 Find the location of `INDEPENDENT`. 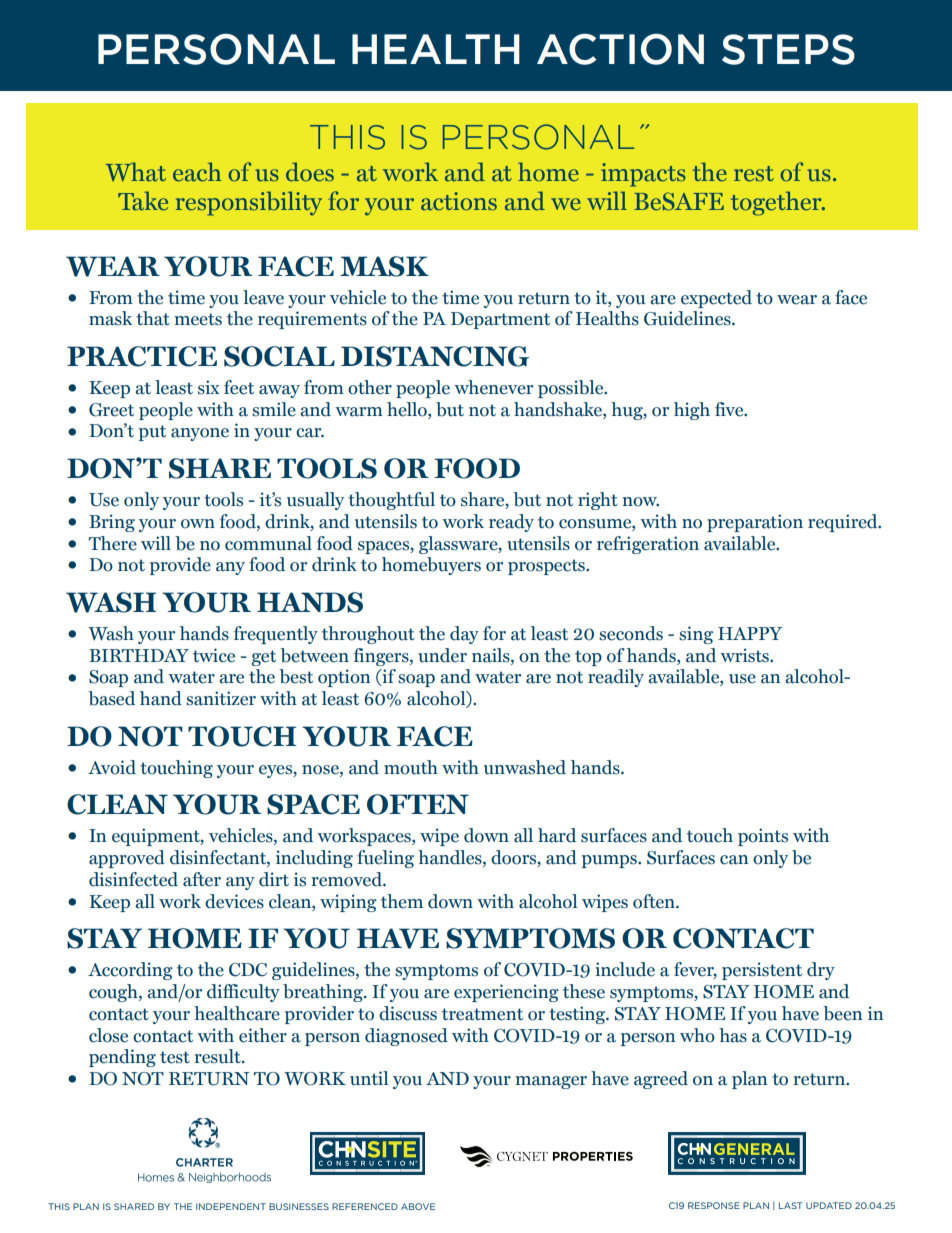

INDEPENDENT is located at coordinates (231, 1206).
